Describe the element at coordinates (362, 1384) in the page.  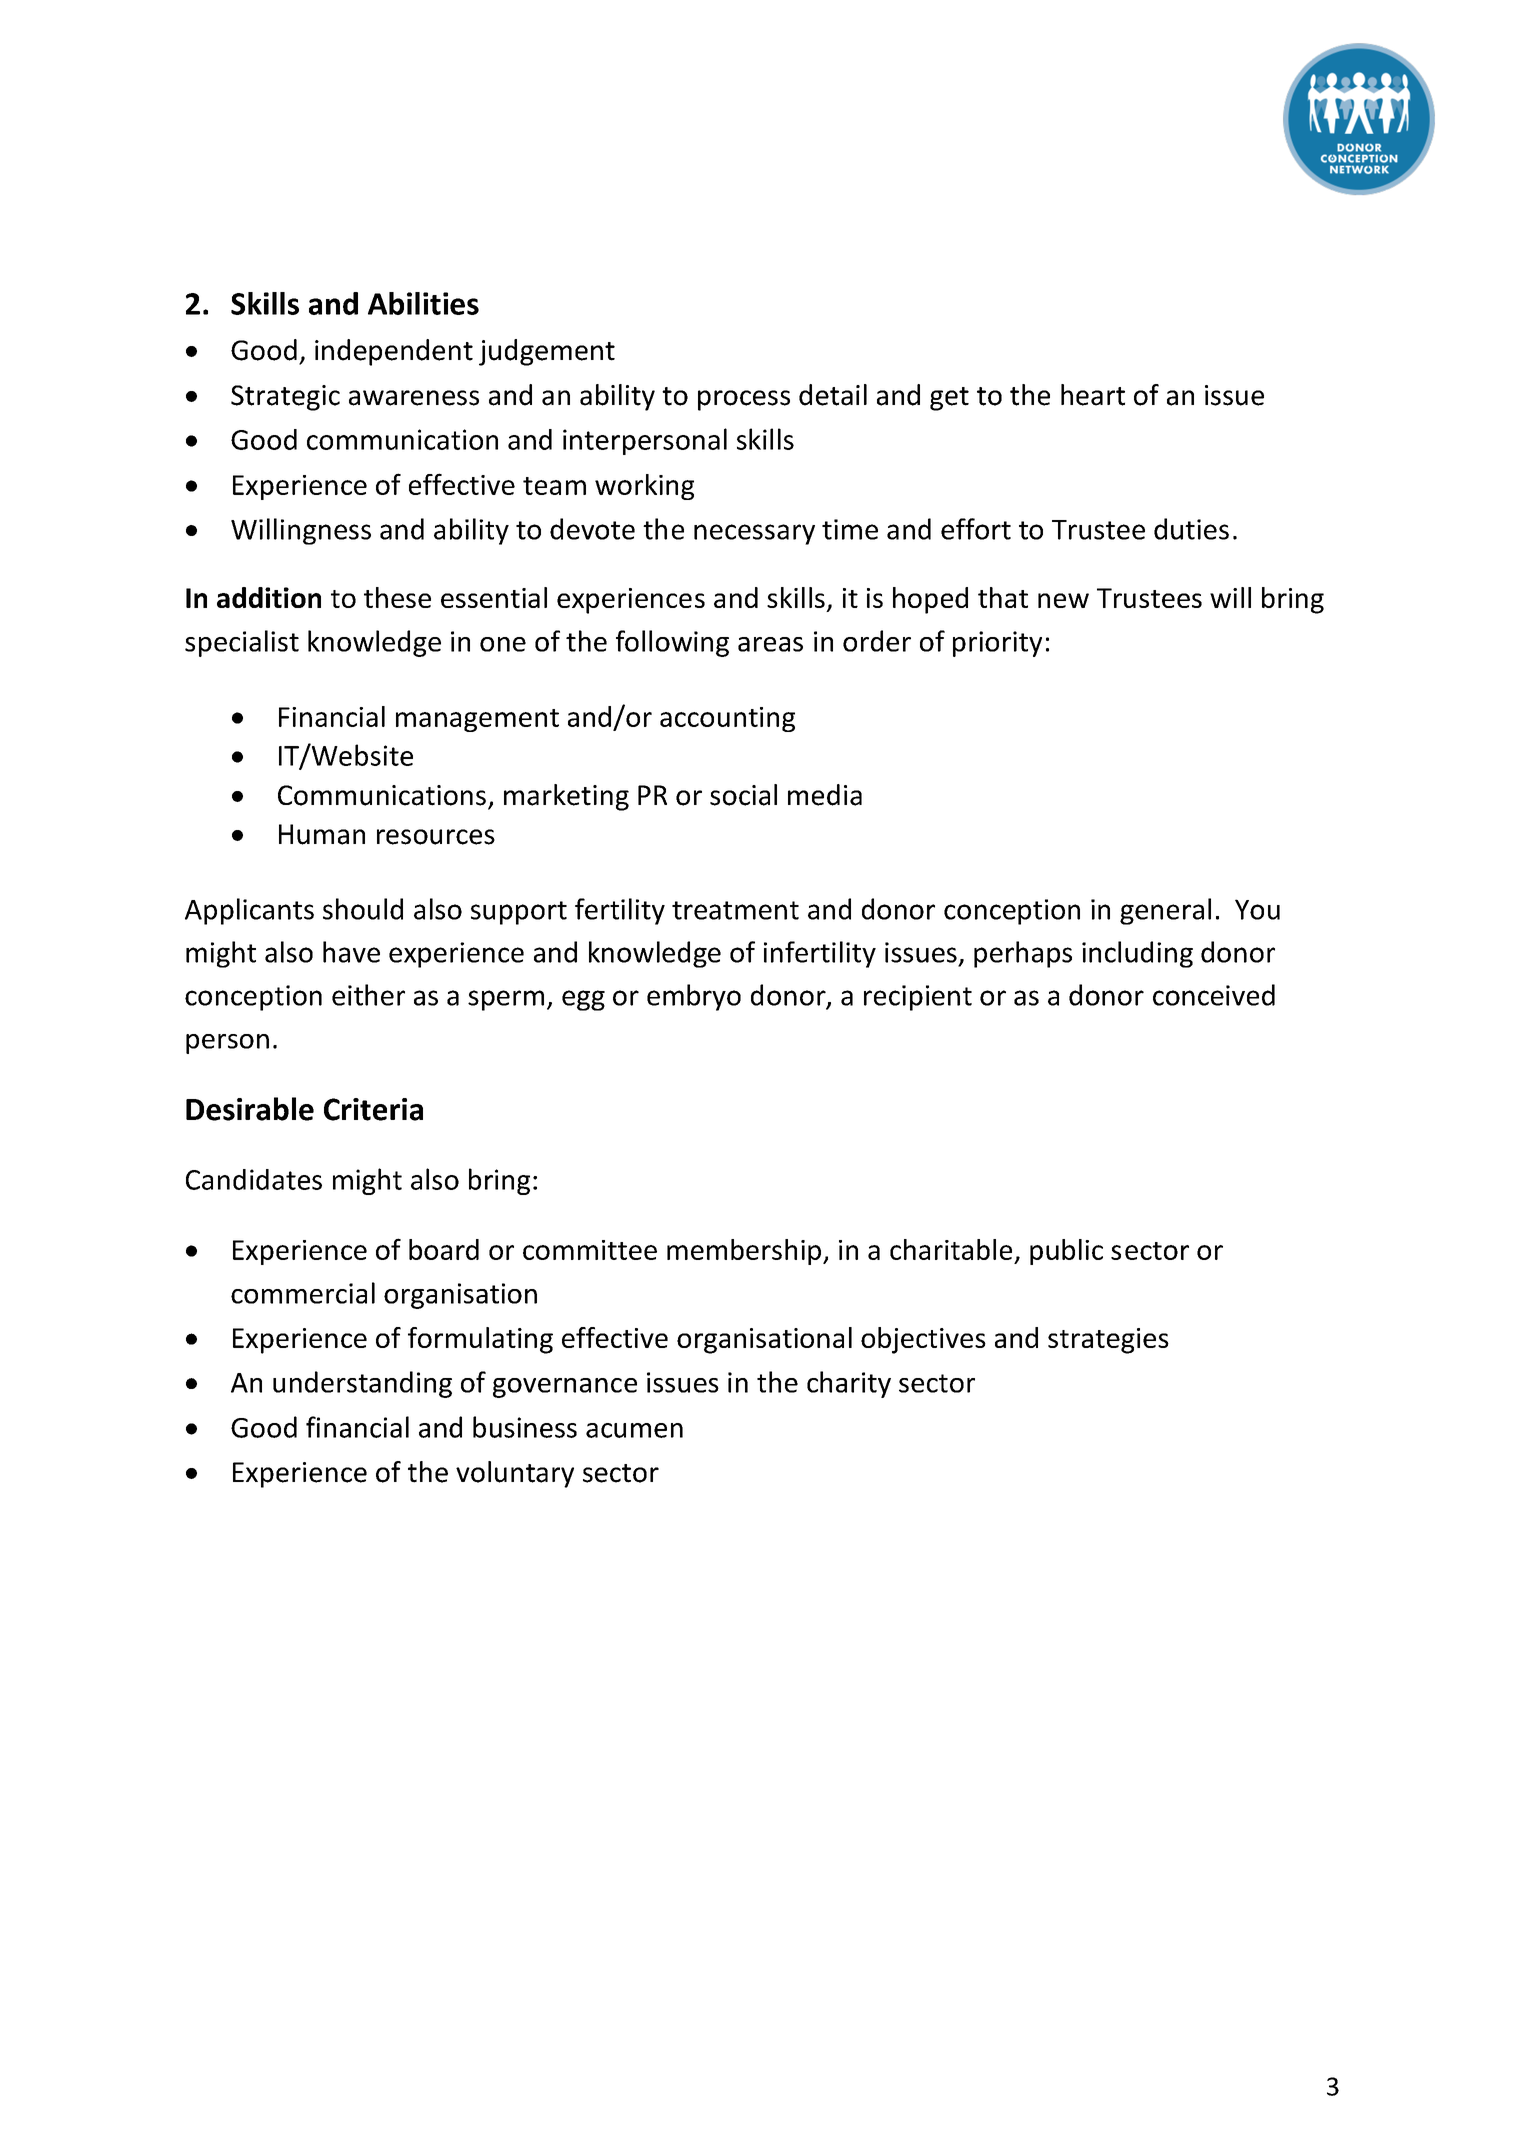
I see `understanding` at that location.
